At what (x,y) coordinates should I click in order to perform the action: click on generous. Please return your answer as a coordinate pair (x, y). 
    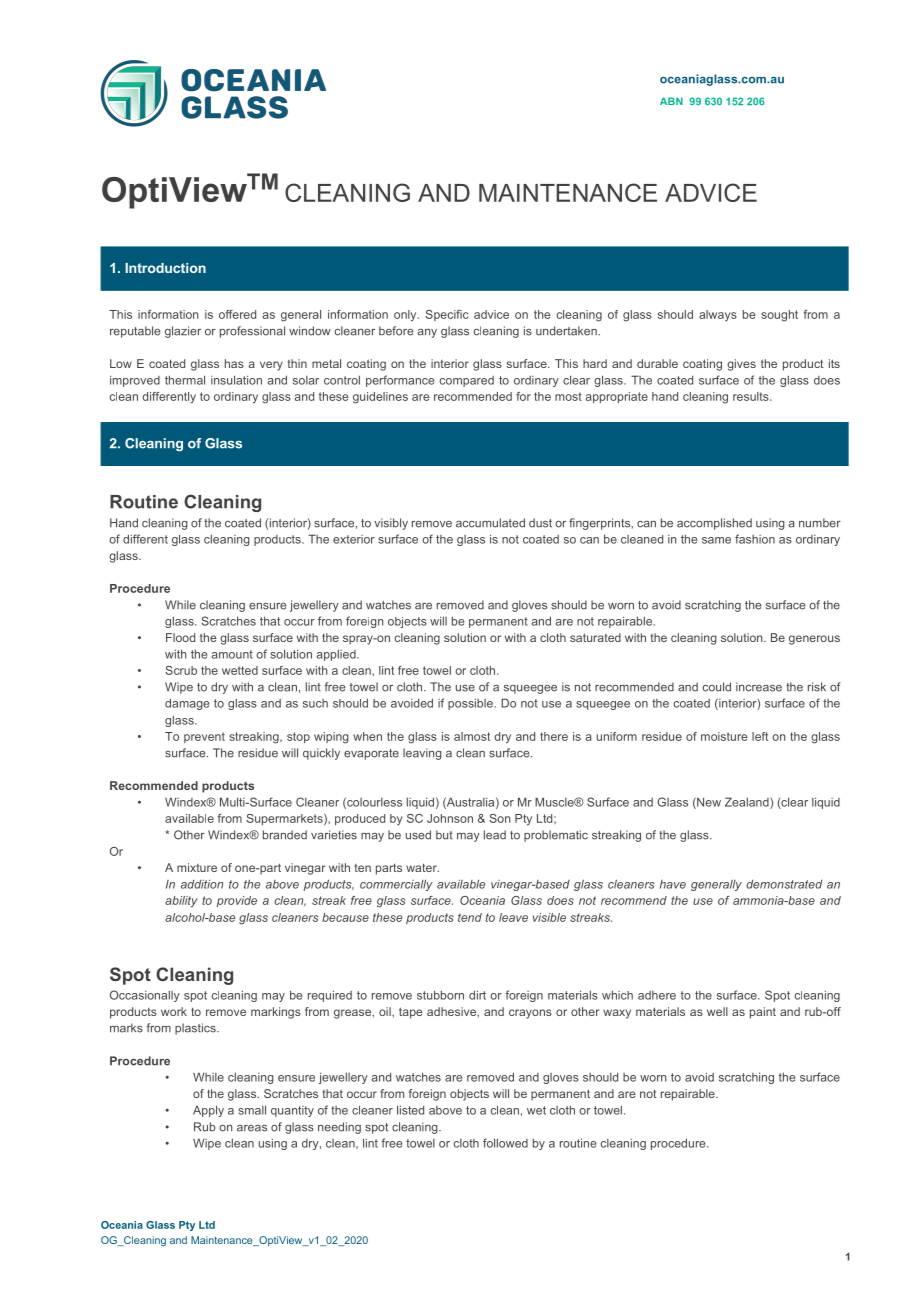
    Looking at the image, I should click on (814, 640).
